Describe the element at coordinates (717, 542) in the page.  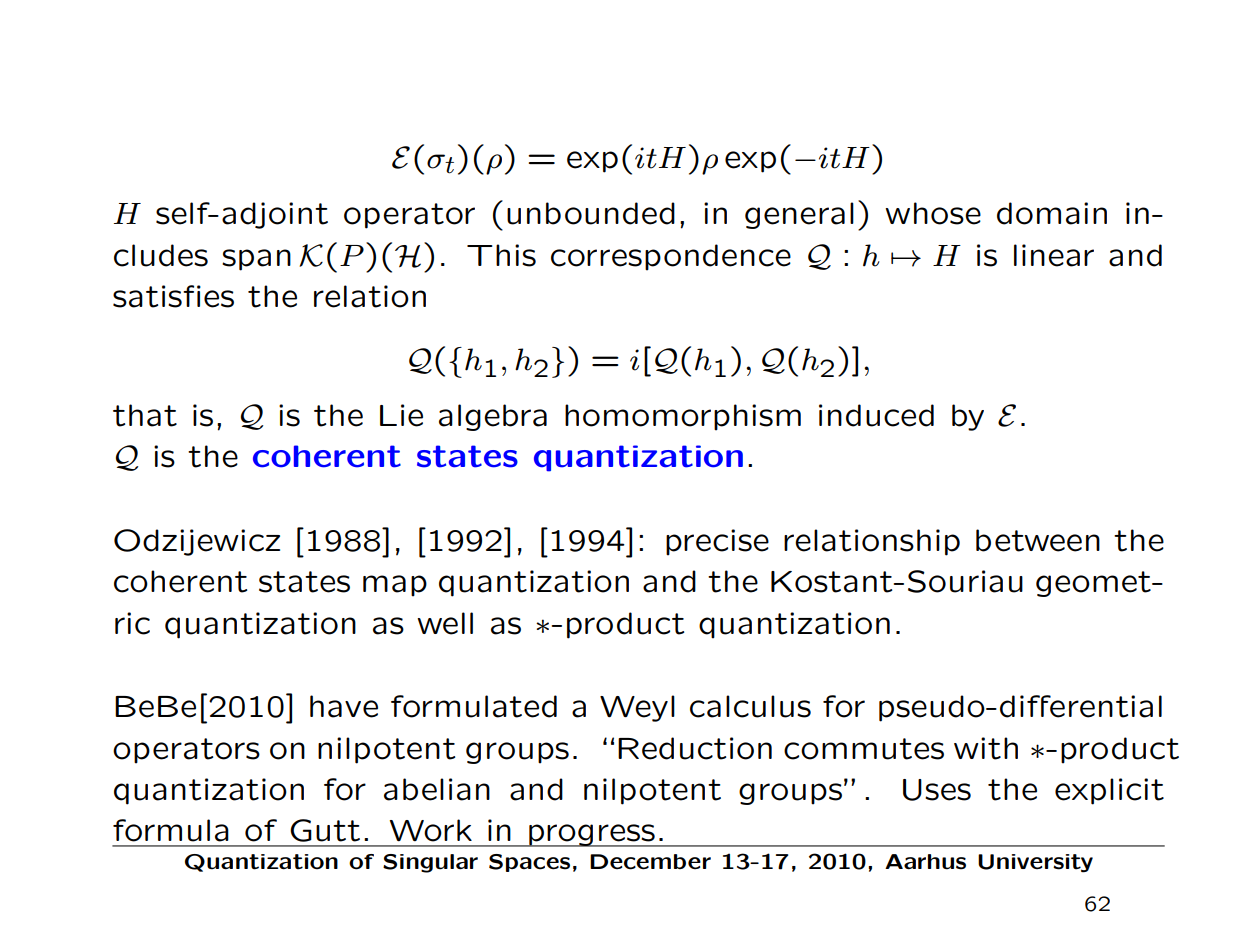
I see `precise` at that location.
